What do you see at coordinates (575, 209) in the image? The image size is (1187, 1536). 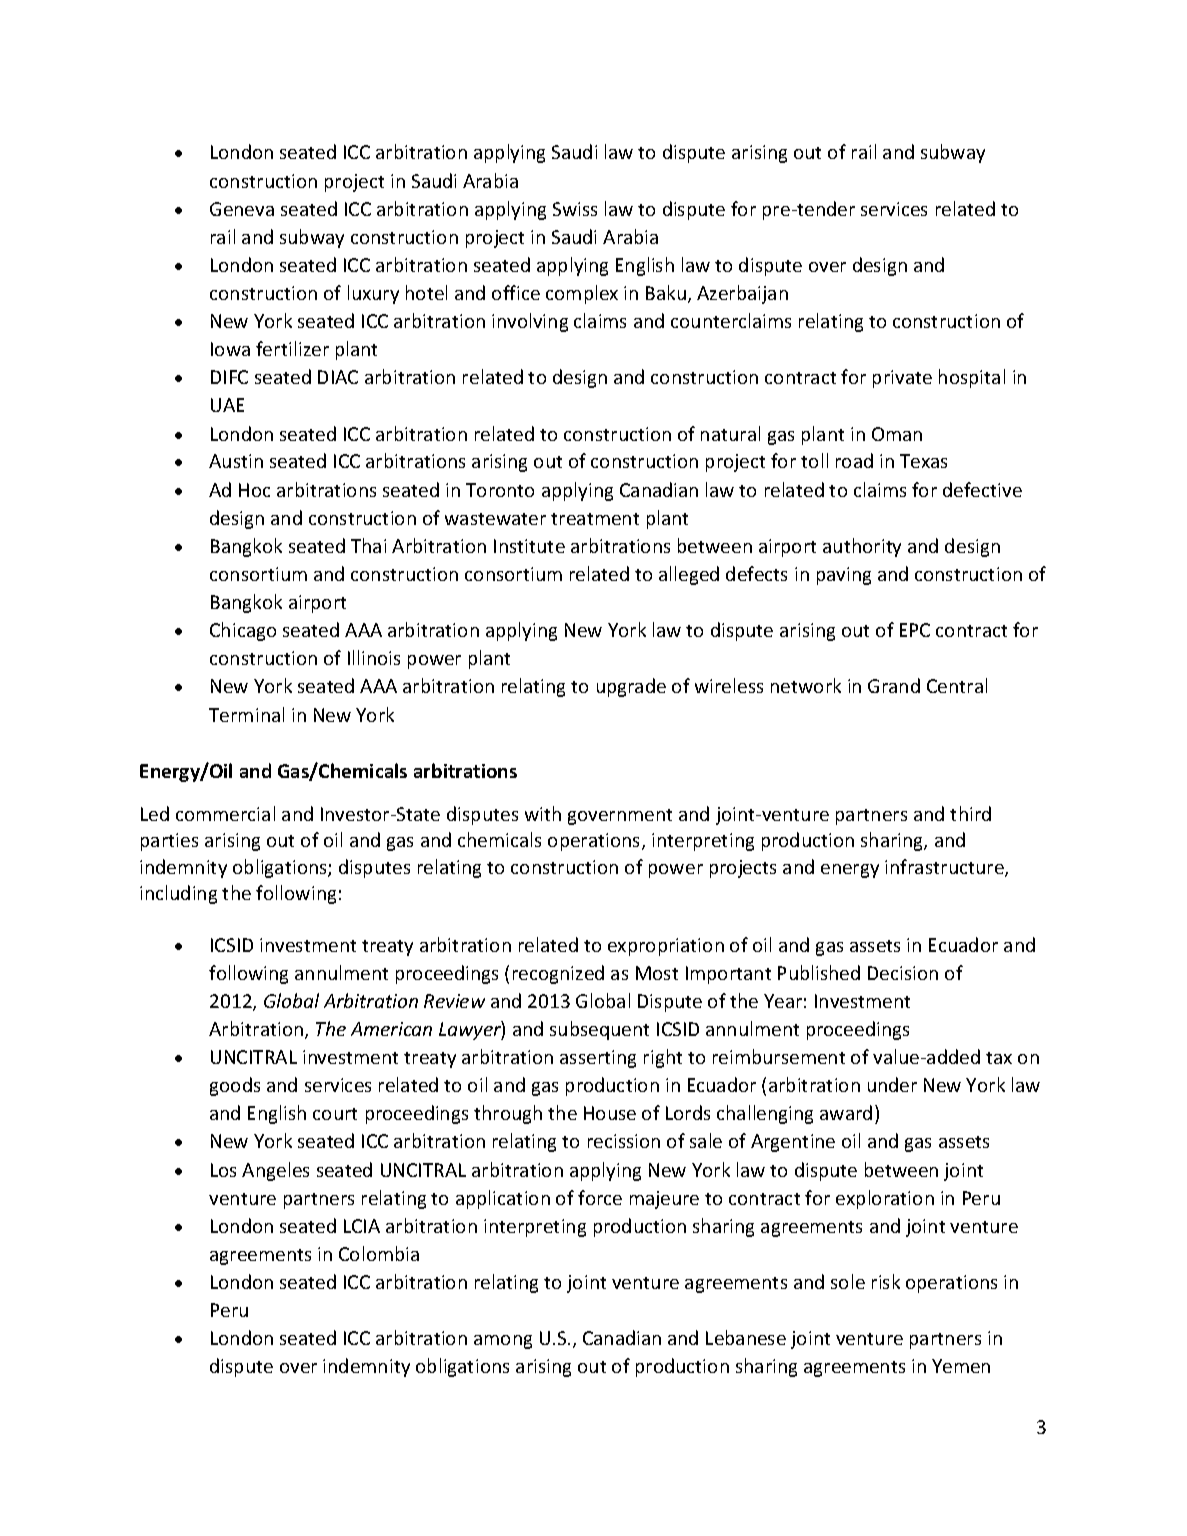 I see `Swiss` at bounding box center [575, 209].
